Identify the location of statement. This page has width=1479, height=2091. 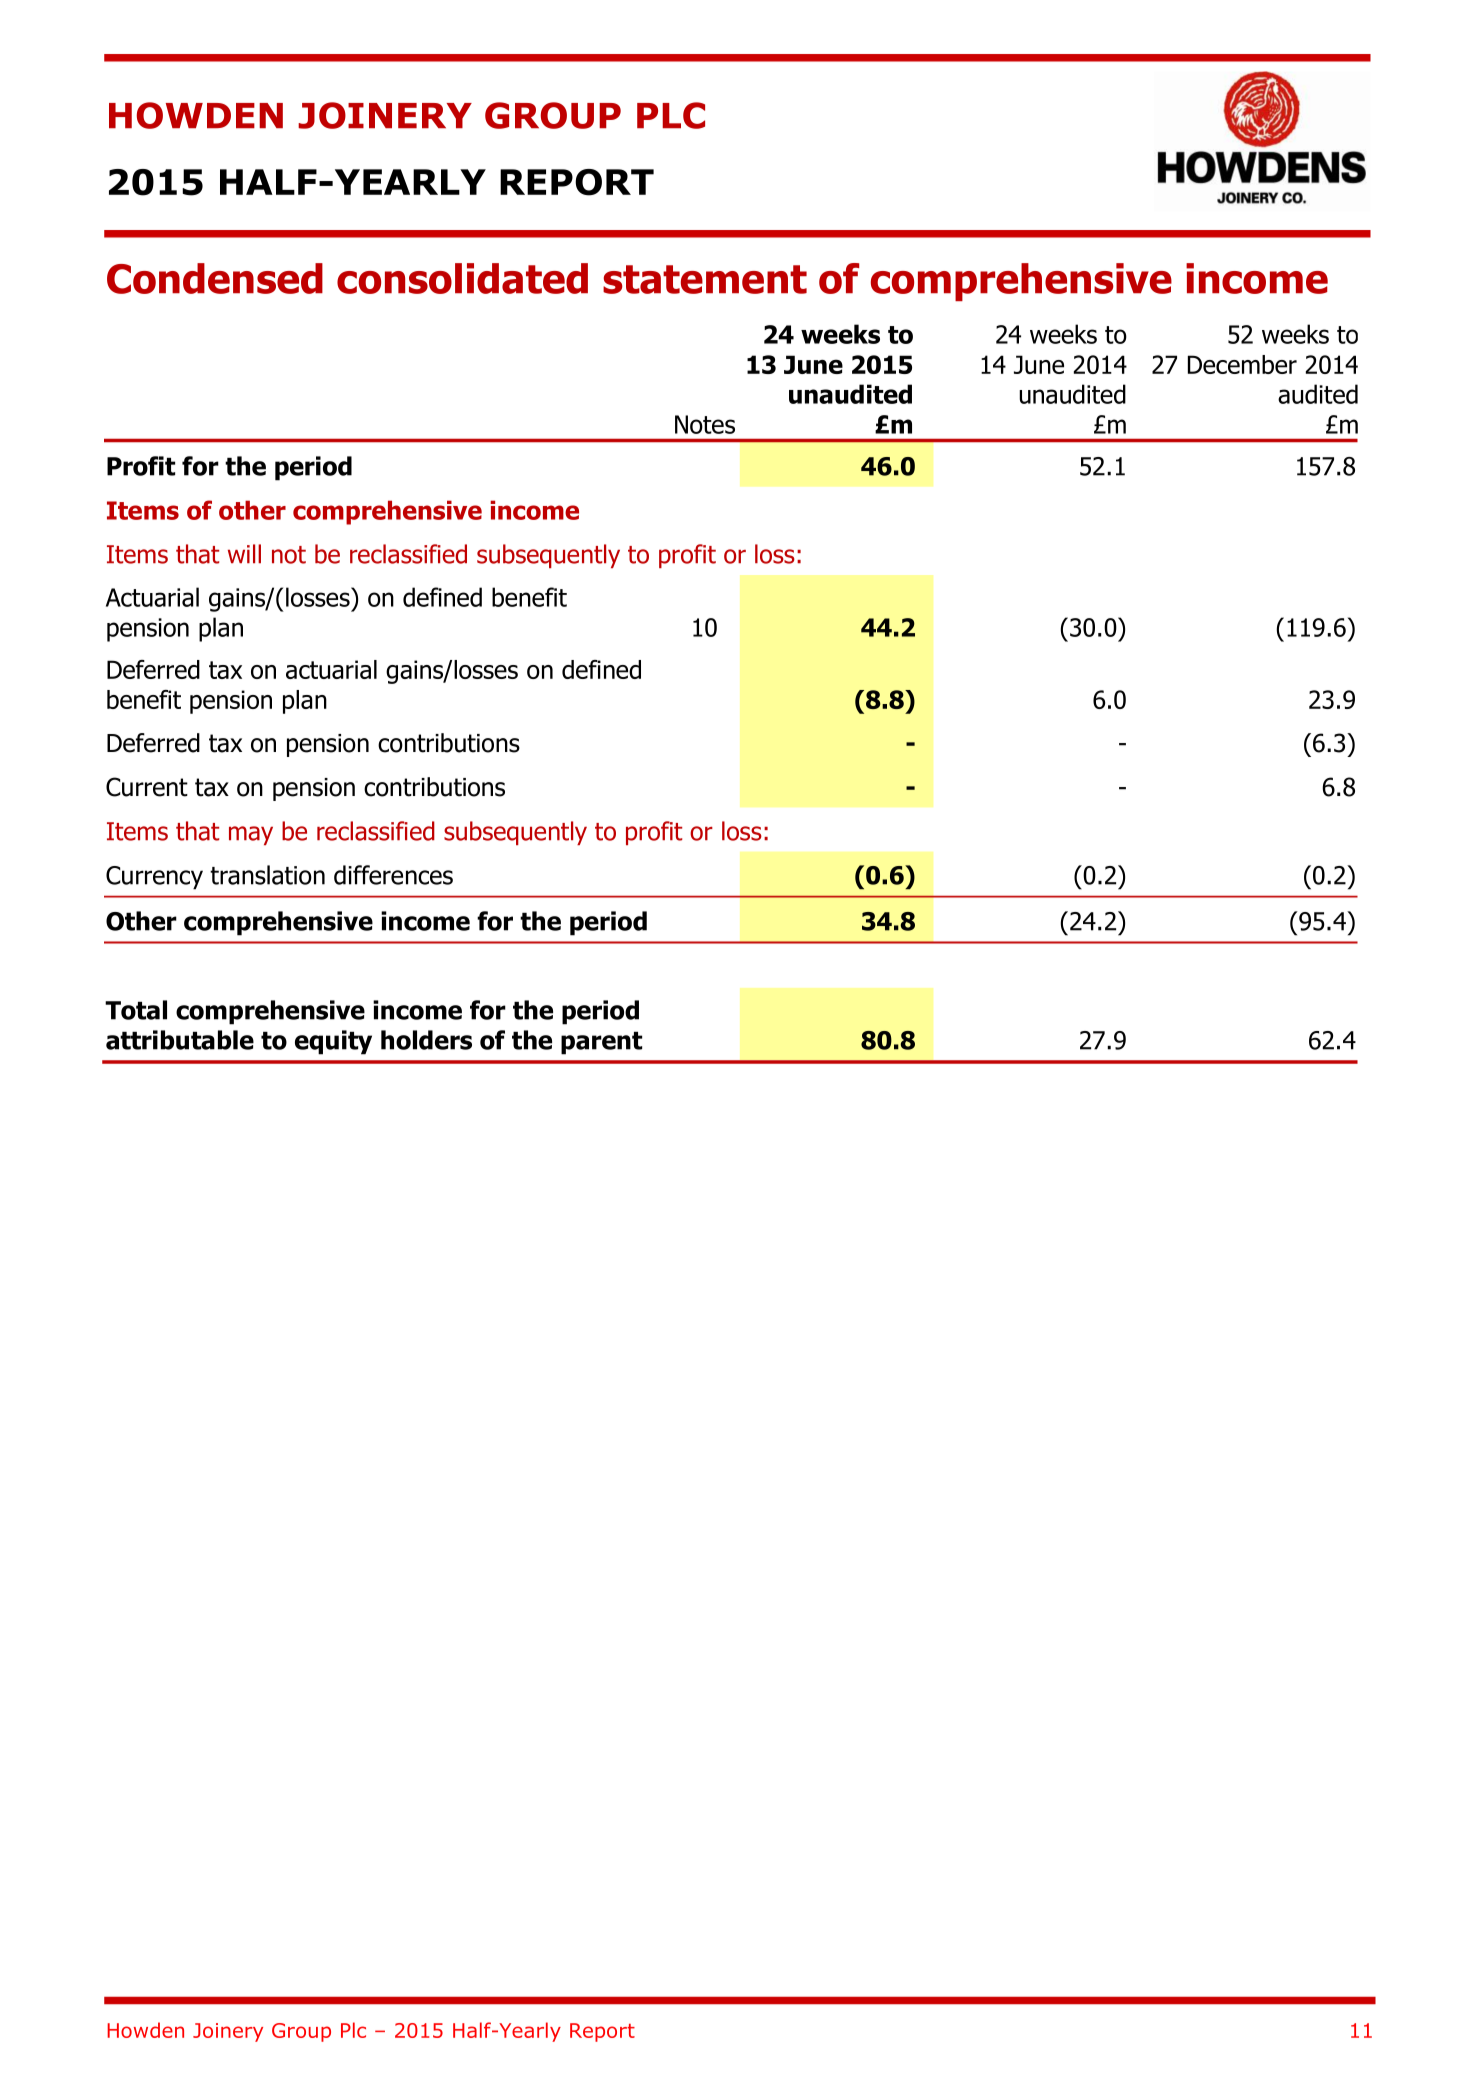
(705, 279).
